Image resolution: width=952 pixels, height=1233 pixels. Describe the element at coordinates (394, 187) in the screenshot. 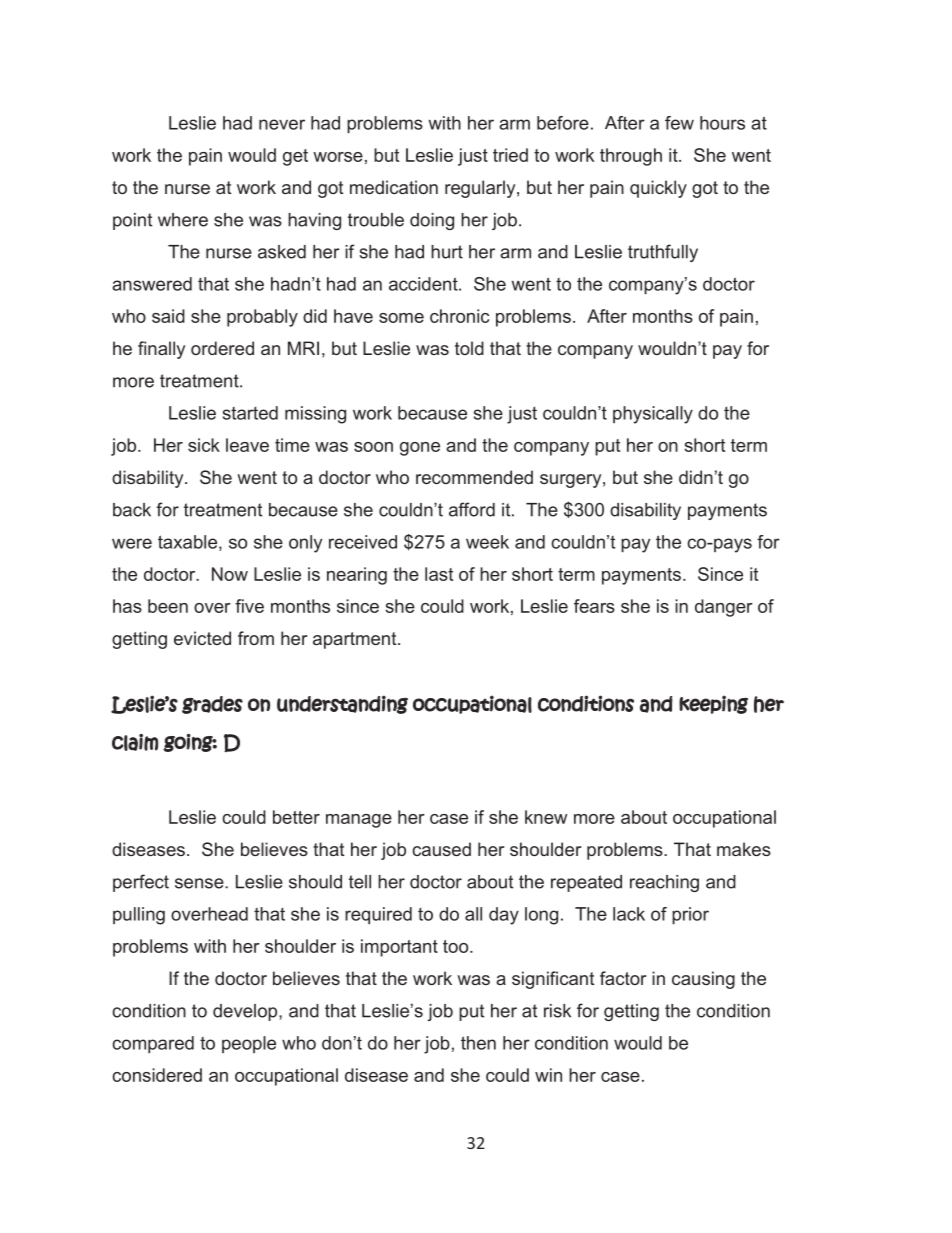

I see `medication` at that location.
